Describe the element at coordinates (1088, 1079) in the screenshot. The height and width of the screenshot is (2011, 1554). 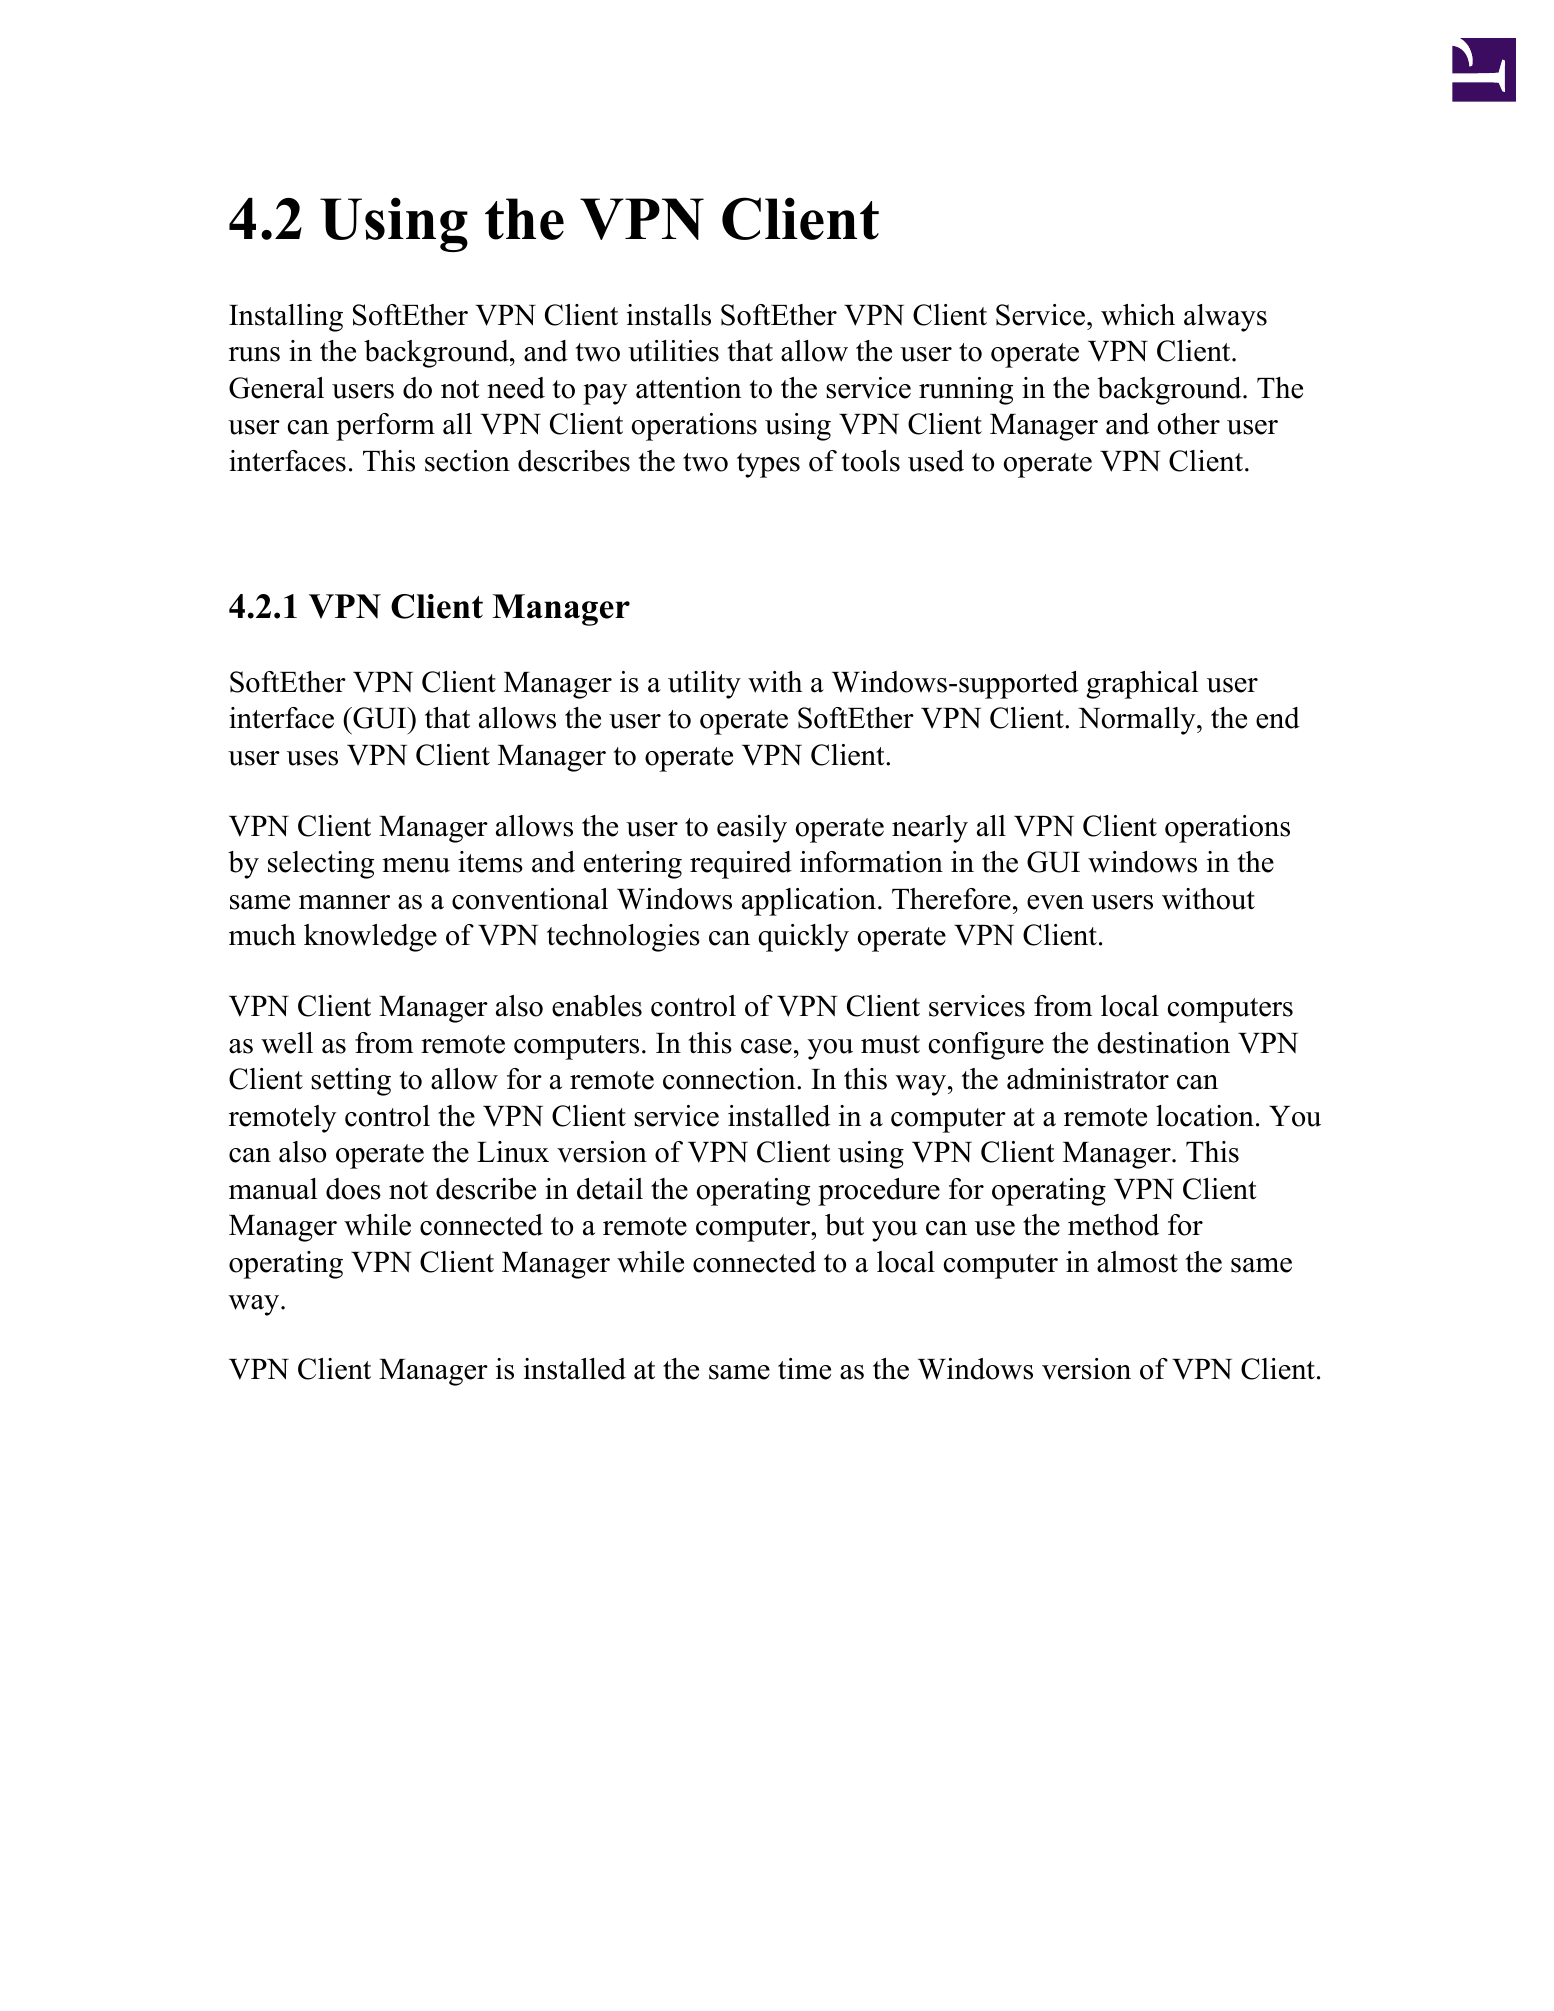
I see `administrator` at that location.
